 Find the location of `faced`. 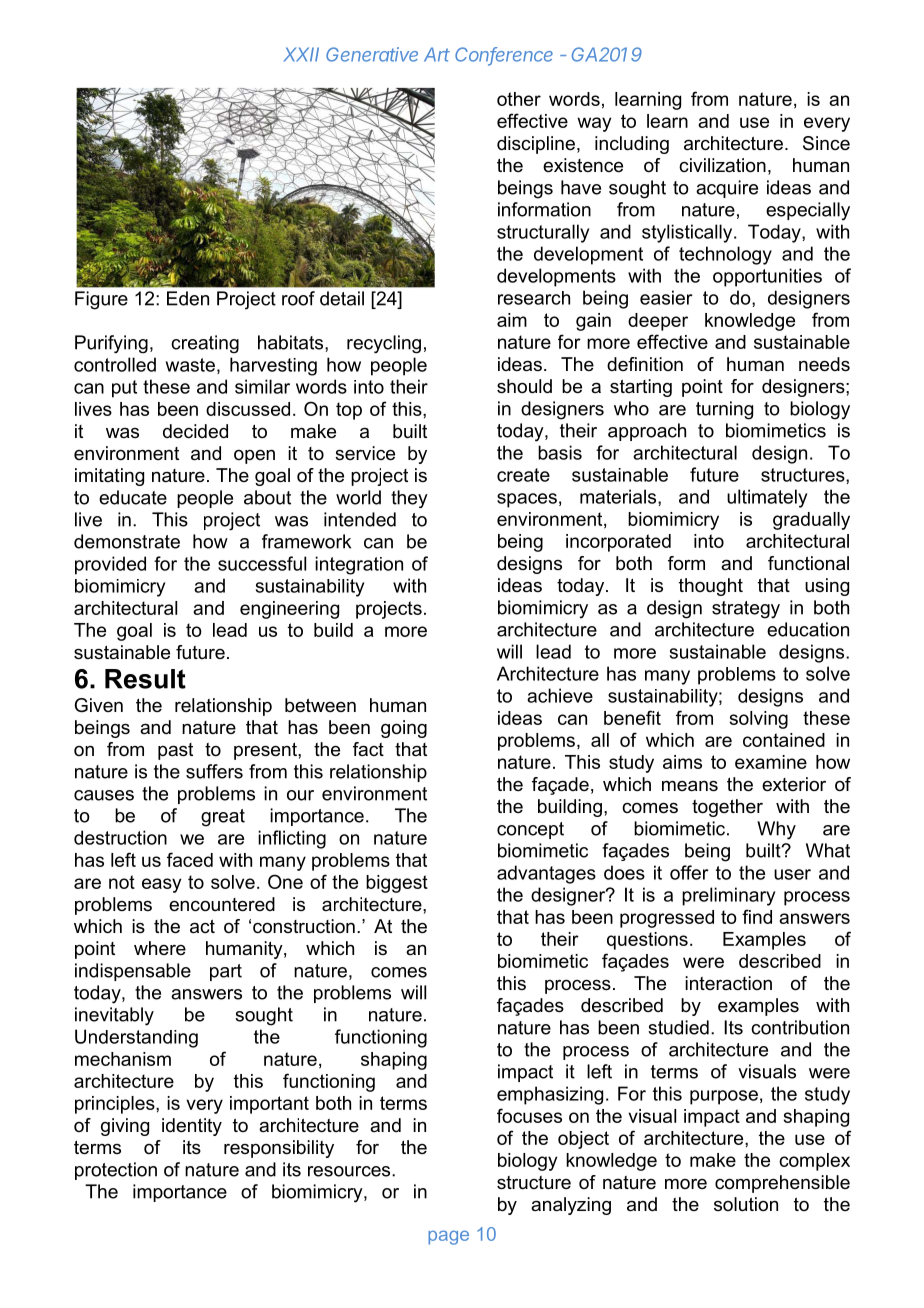

faced is located at coordinates (190, 859).
